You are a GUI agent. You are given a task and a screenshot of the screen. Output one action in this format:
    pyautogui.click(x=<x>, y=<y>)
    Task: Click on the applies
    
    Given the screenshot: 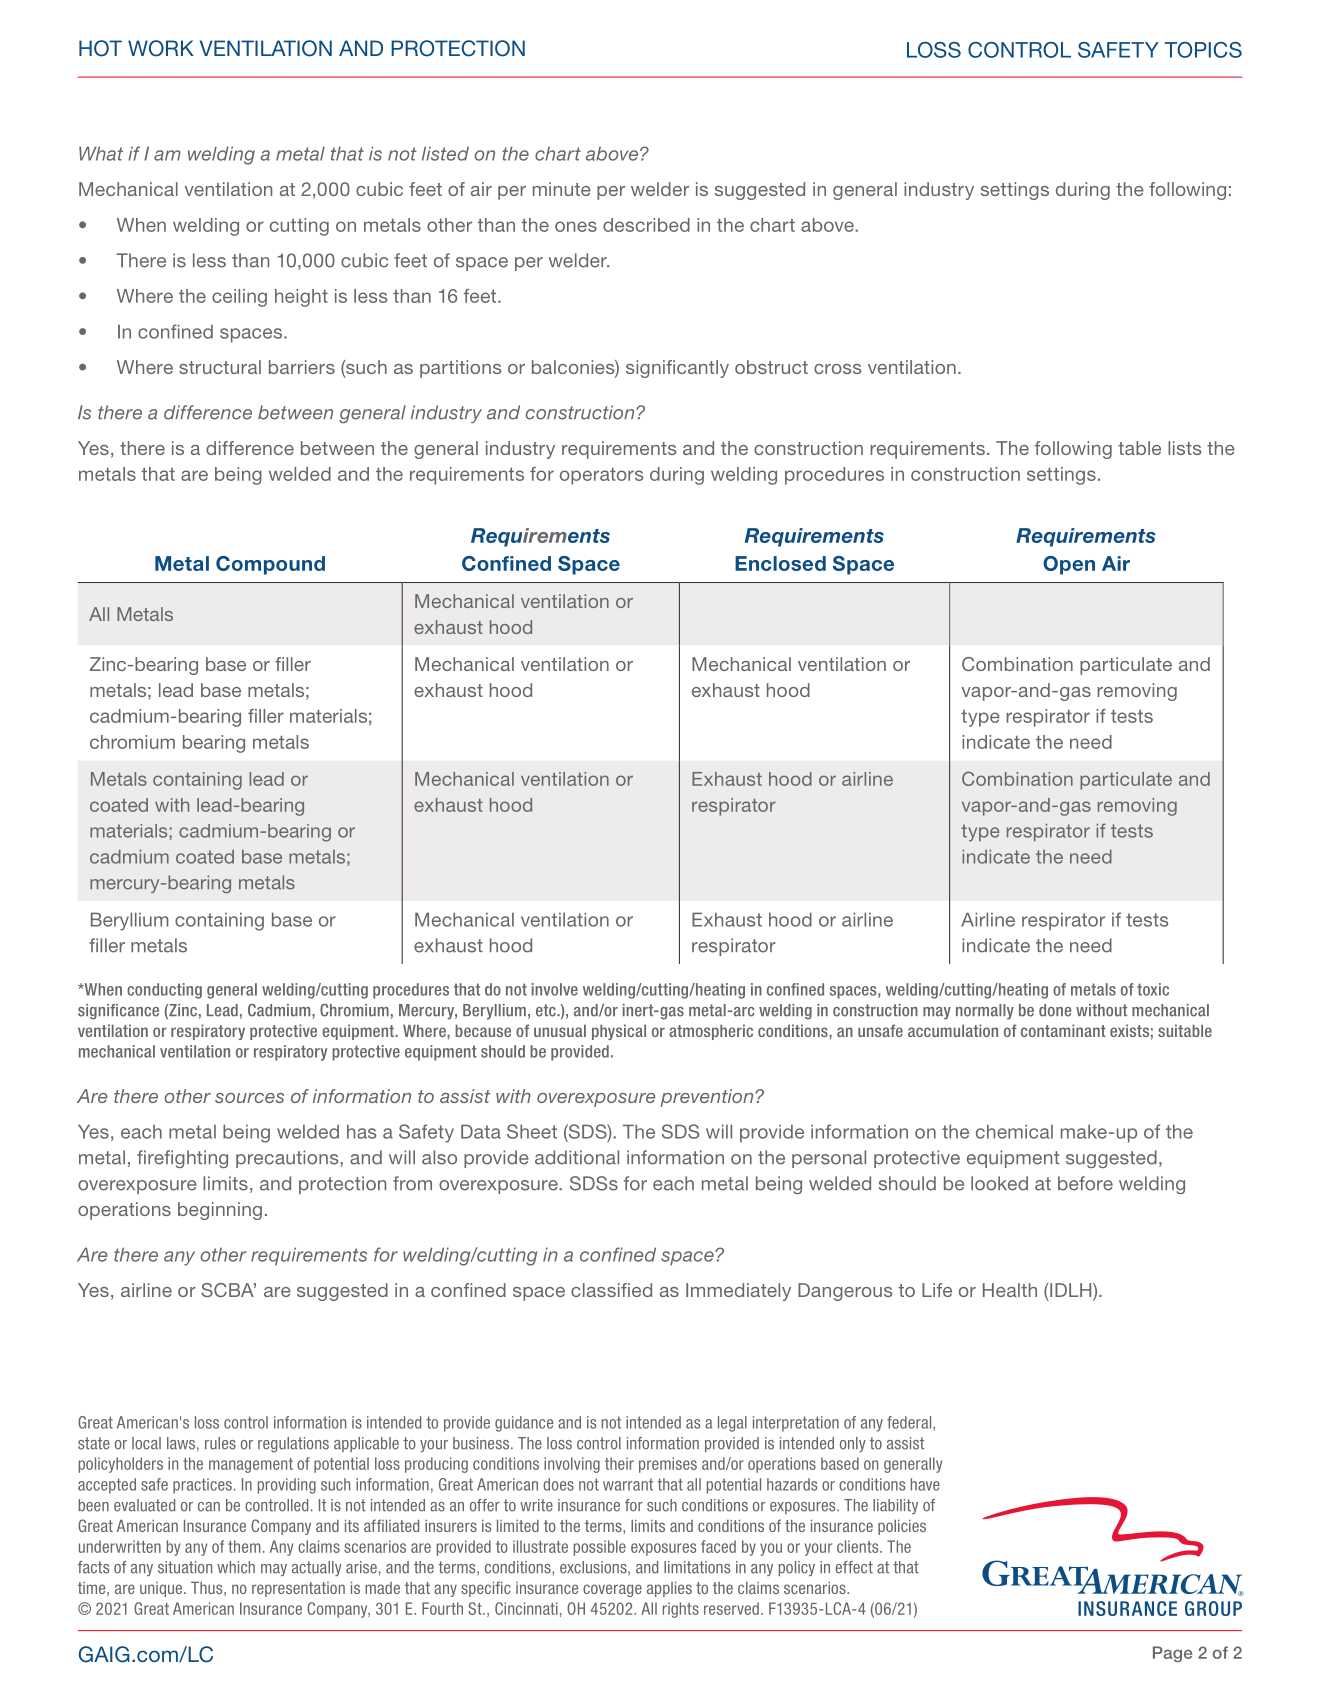 What is the action you would take?
    pyautogui.click(x=669, y=1589)
